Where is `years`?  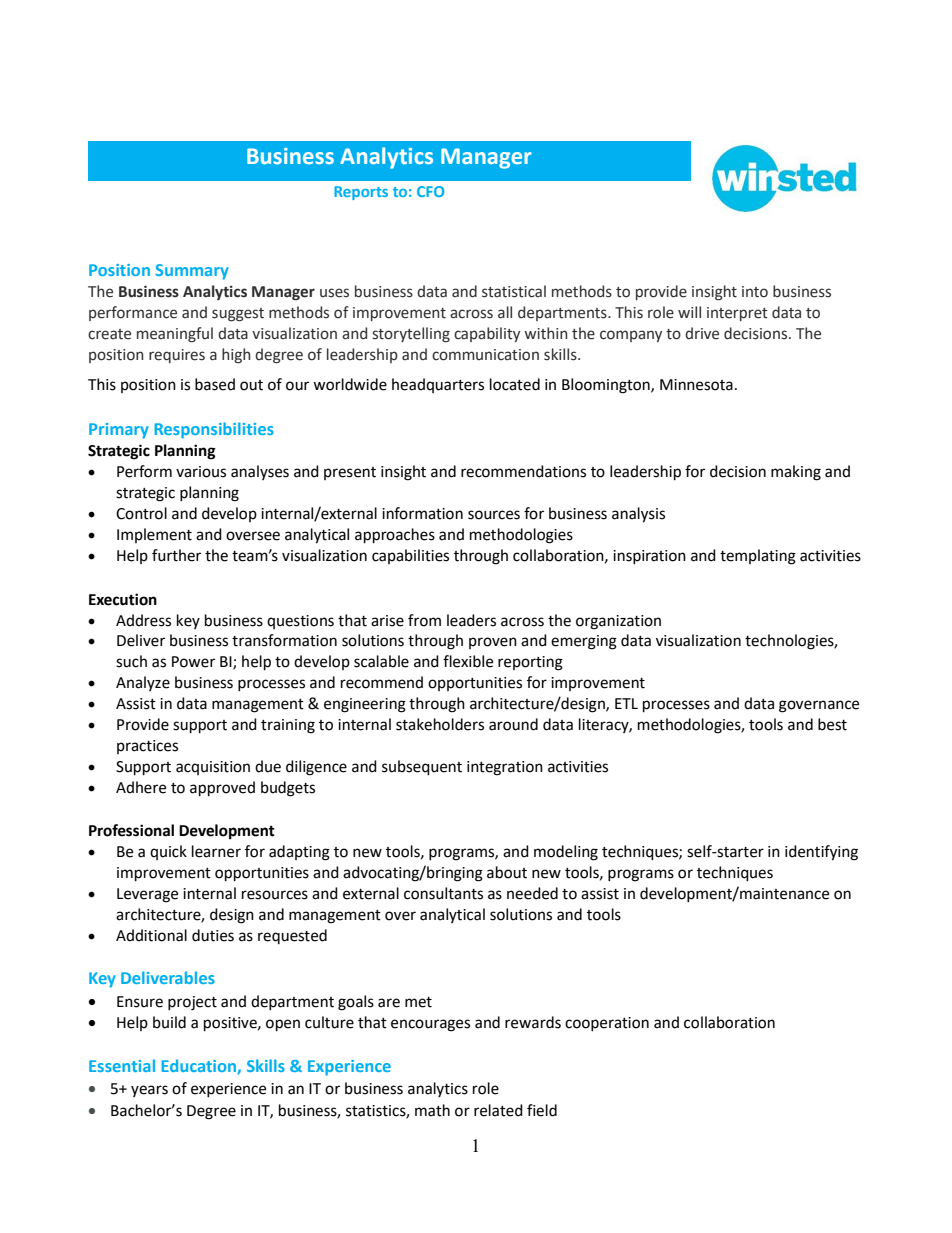
years is located at coordinates (149, 1091).
